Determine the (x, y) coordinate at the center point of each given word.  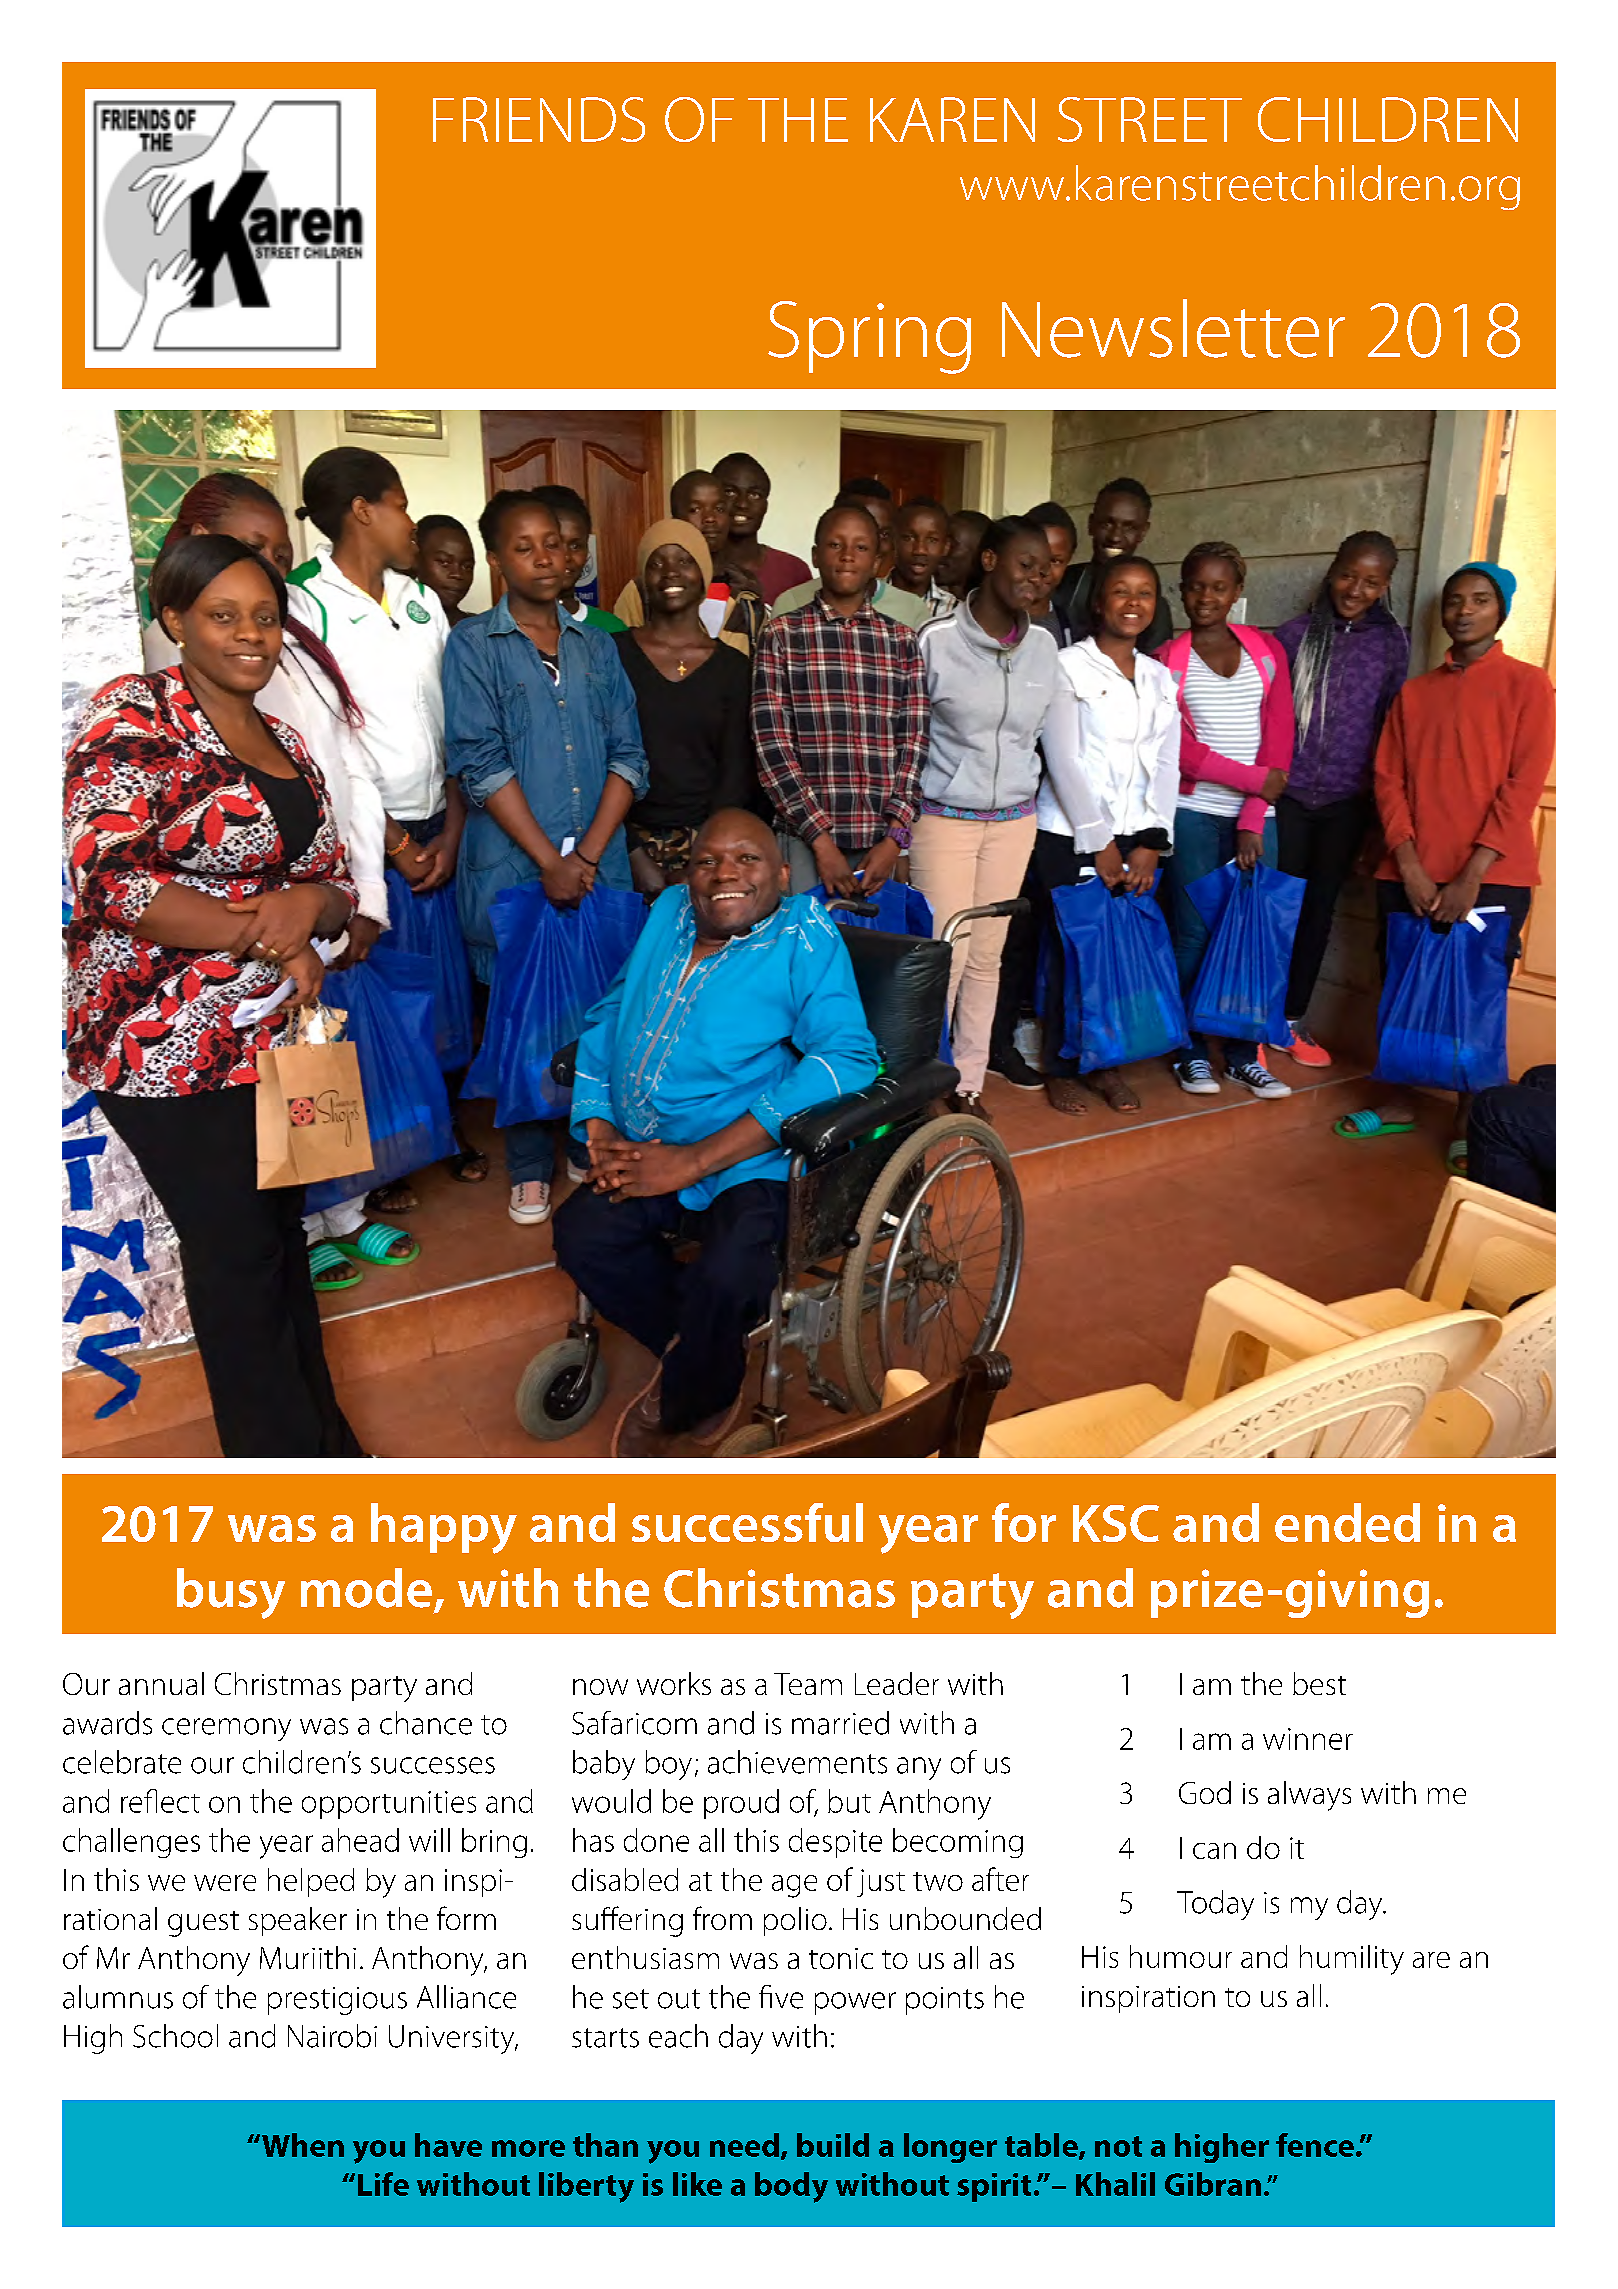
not (1118, 2146)
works (674, 1683)
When (303, 2145)
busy (231, 1593)
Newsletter (1173, 328)
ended (1347, 1522)
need (744, 2145)
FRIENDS (539, 119)
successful (747, 1522)
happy (444, 1528)
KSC (1116, 1523)
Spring (869, 337)
